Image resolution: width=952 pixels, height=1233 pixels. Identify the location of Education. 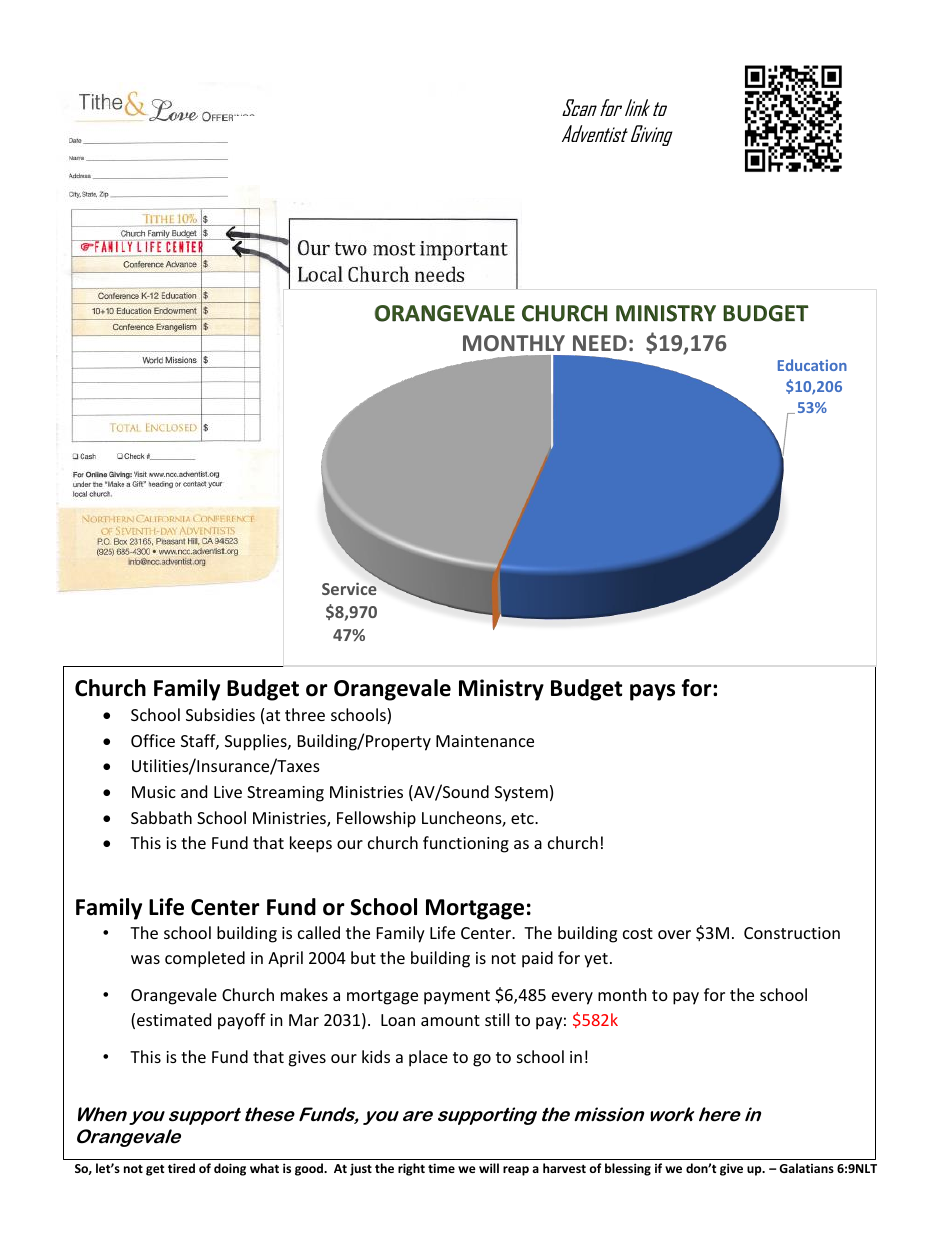
(812, 365).
